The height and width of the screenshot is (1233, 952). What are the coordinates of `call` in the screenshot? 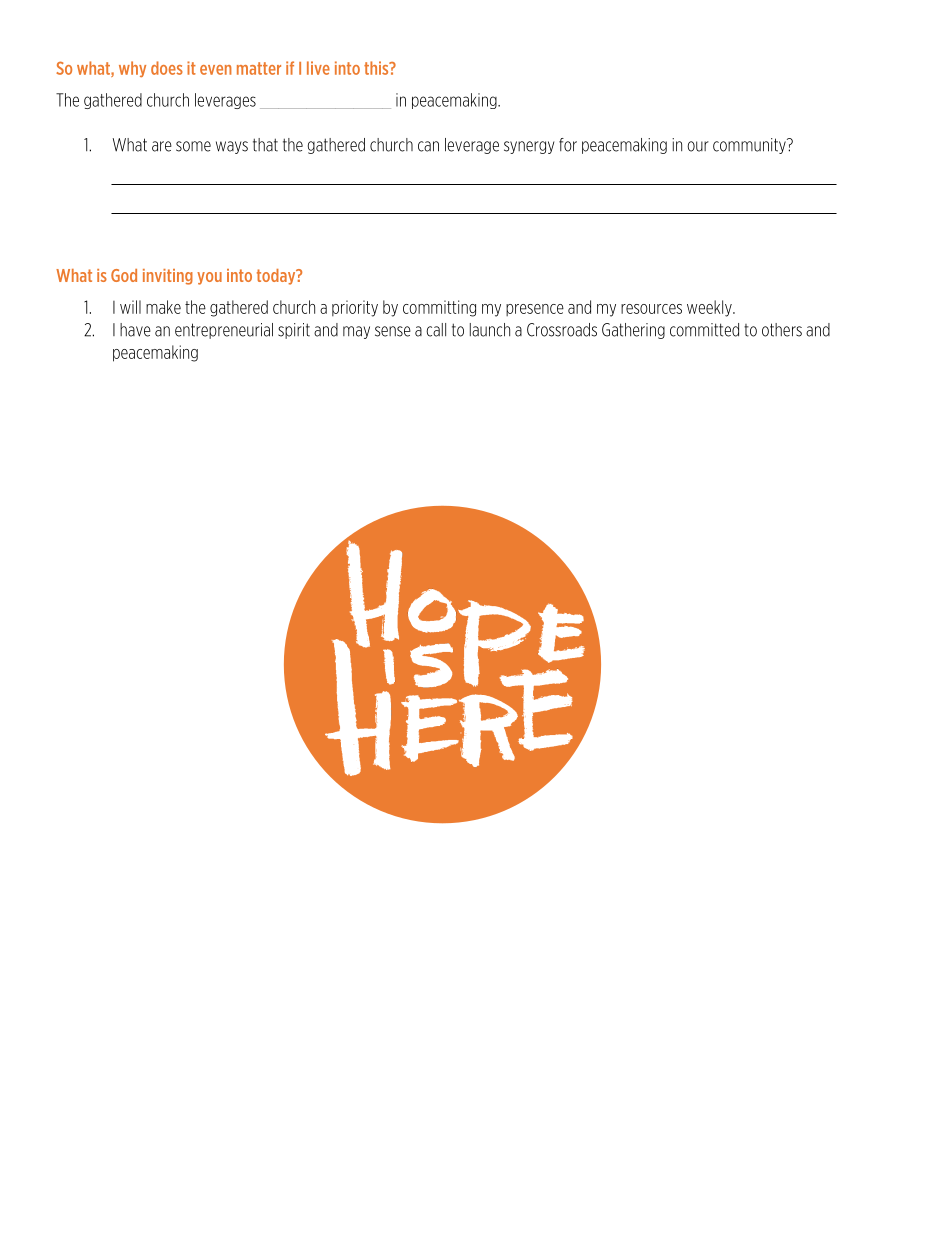 It's located at (436, 330).
